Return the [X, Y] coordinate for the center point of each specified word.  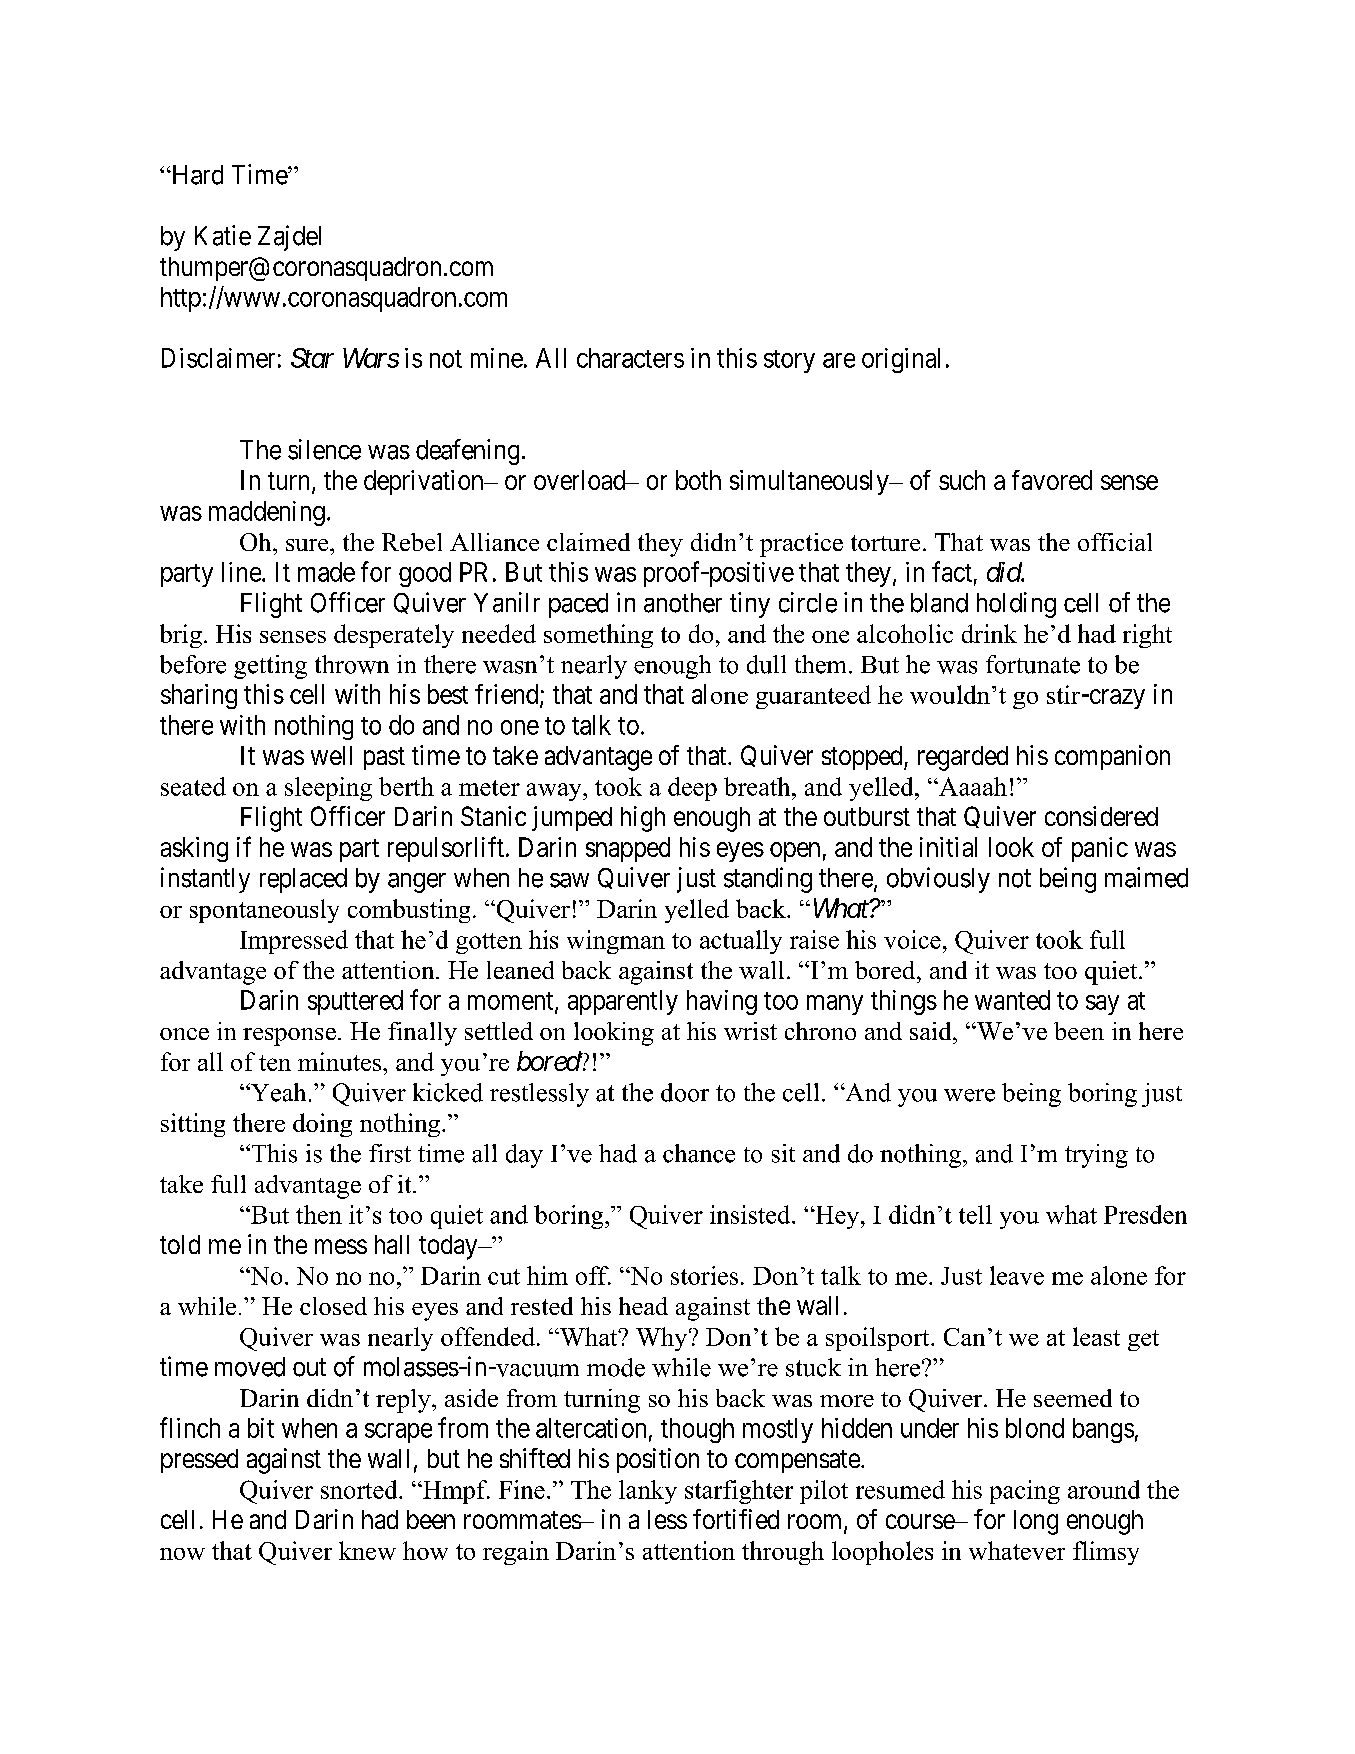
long [1036, 1522]
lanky [648, 1492]
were [969, 1095]
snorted [360, 1489]
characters [630, 358]
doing [322, 1125]
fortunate [1033, 664]
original [901, 360]
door [685, 1092]
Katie [223, 235]
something [598, 636]
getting [270, 667]
